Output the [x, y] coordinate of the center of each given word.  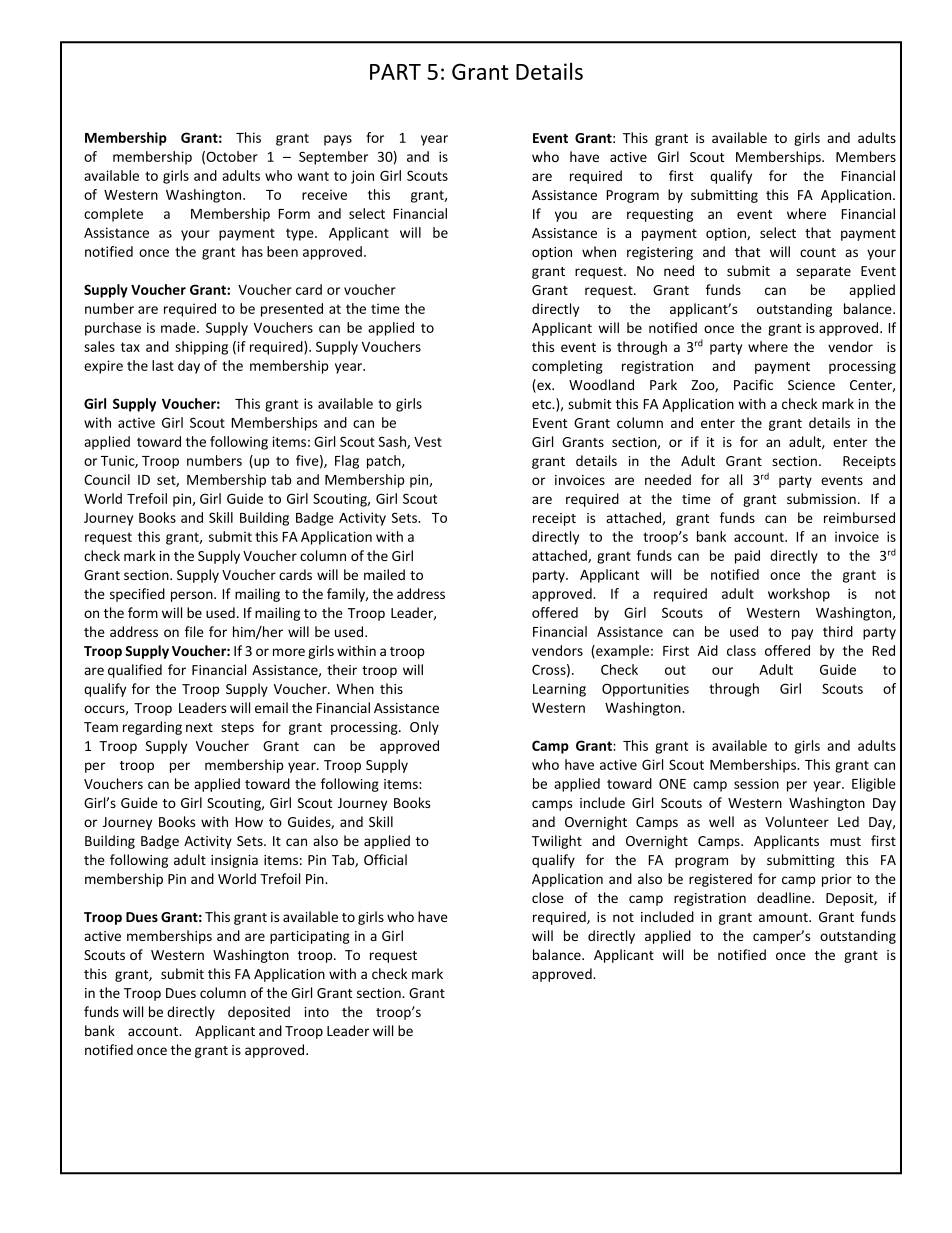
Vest [428, 442]
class [741, 650]
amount [784, 917]
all [735, 479]
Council [107, 479]
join [362, 177]
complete [113, 215]
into [316, 1012]
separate [823, 273]
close [548, 897]
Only [424, 728]
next [199, 727]
